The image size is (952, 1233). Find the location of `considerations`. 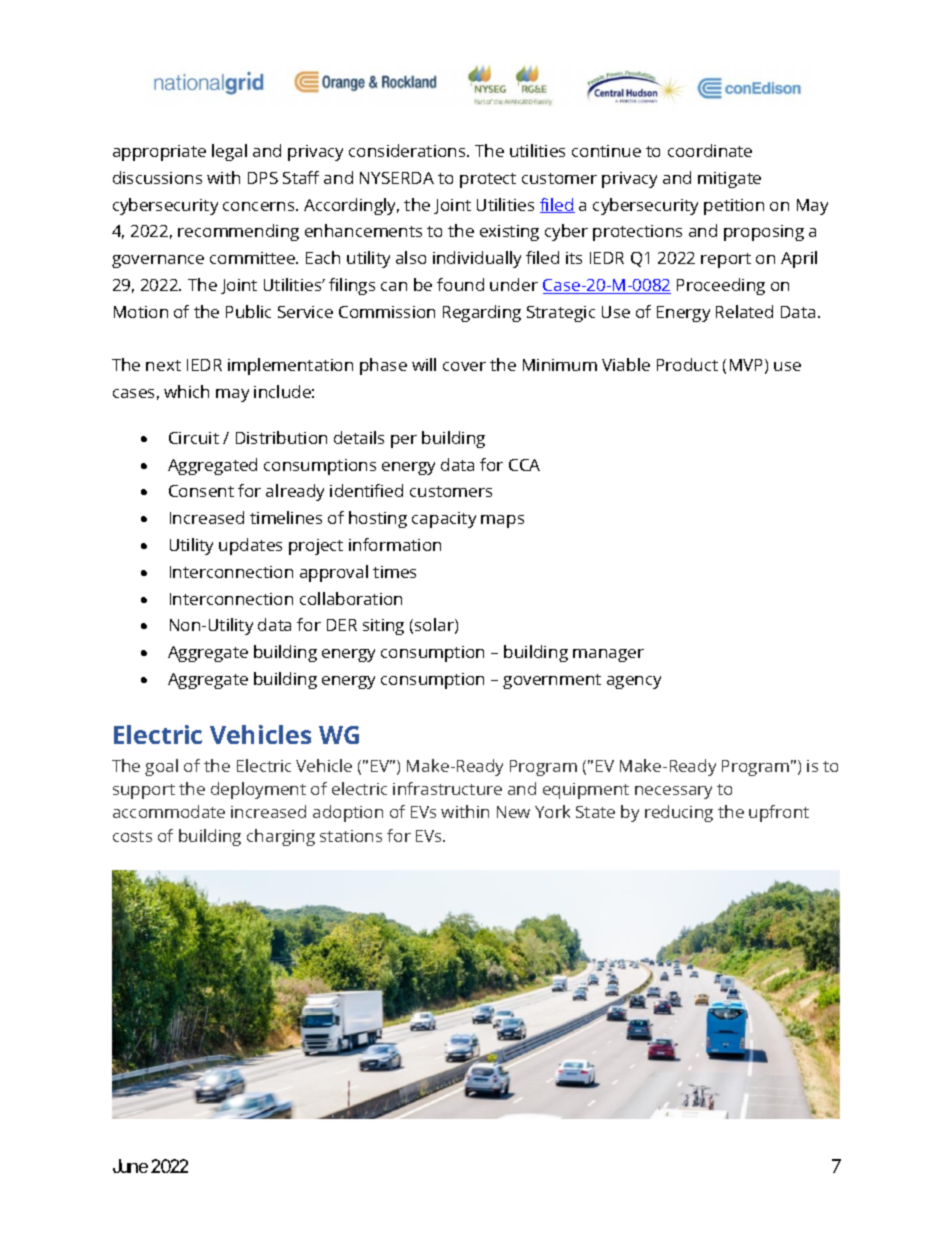

considerations is located at coordinates (408, 150).
